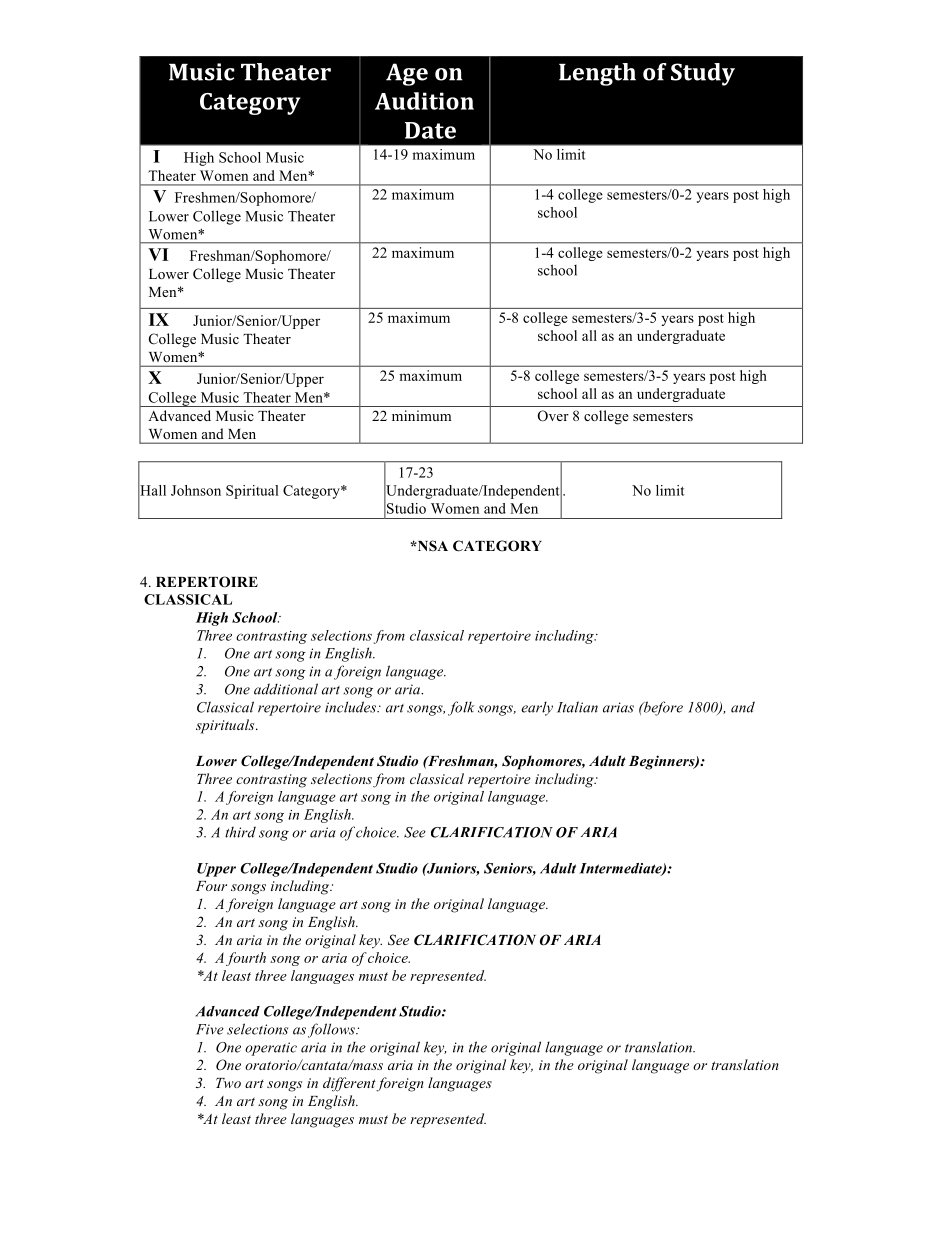 This image has width=952, height=1233. Describe the element at coordinates (351, 707) in the image. I see `includes` at that location.
